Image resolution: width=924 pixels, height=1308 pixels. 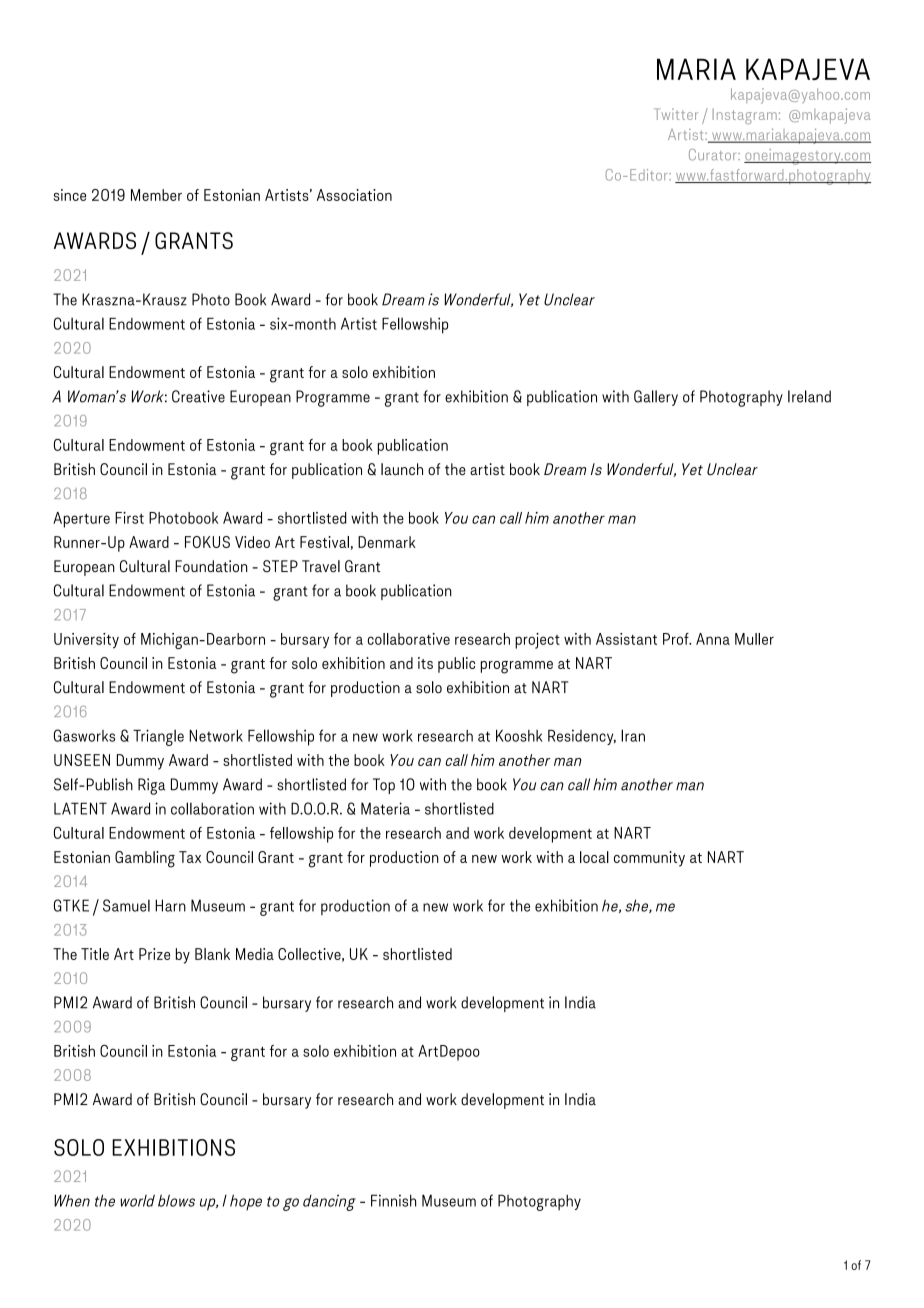 What do you see at coordinates (387, 542) in the image?
I see `Denmark` at bounding box center [387, 542].
